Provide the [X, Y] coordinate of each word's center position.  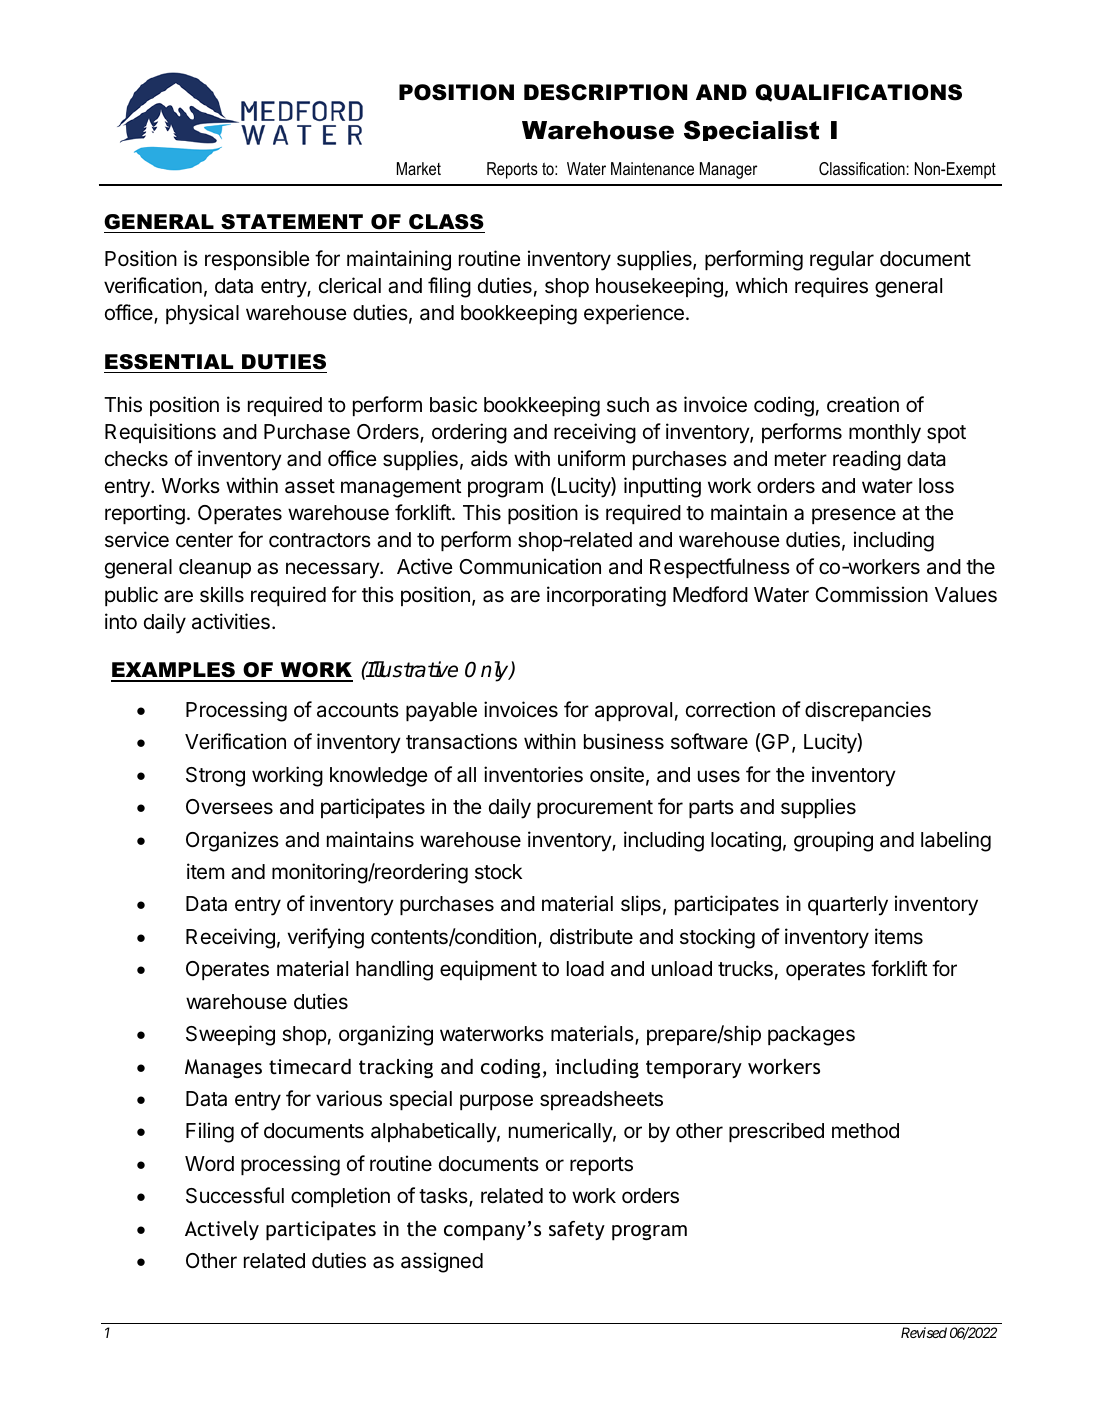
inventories [533, 774]
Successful [235, 1195]
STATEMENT [292, 222]
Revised [924, 1332]
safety [577, 1230]
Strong [215, 777]
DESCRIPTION [605, 92]
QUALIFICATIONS [858, 93]
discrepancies [868, 711]
